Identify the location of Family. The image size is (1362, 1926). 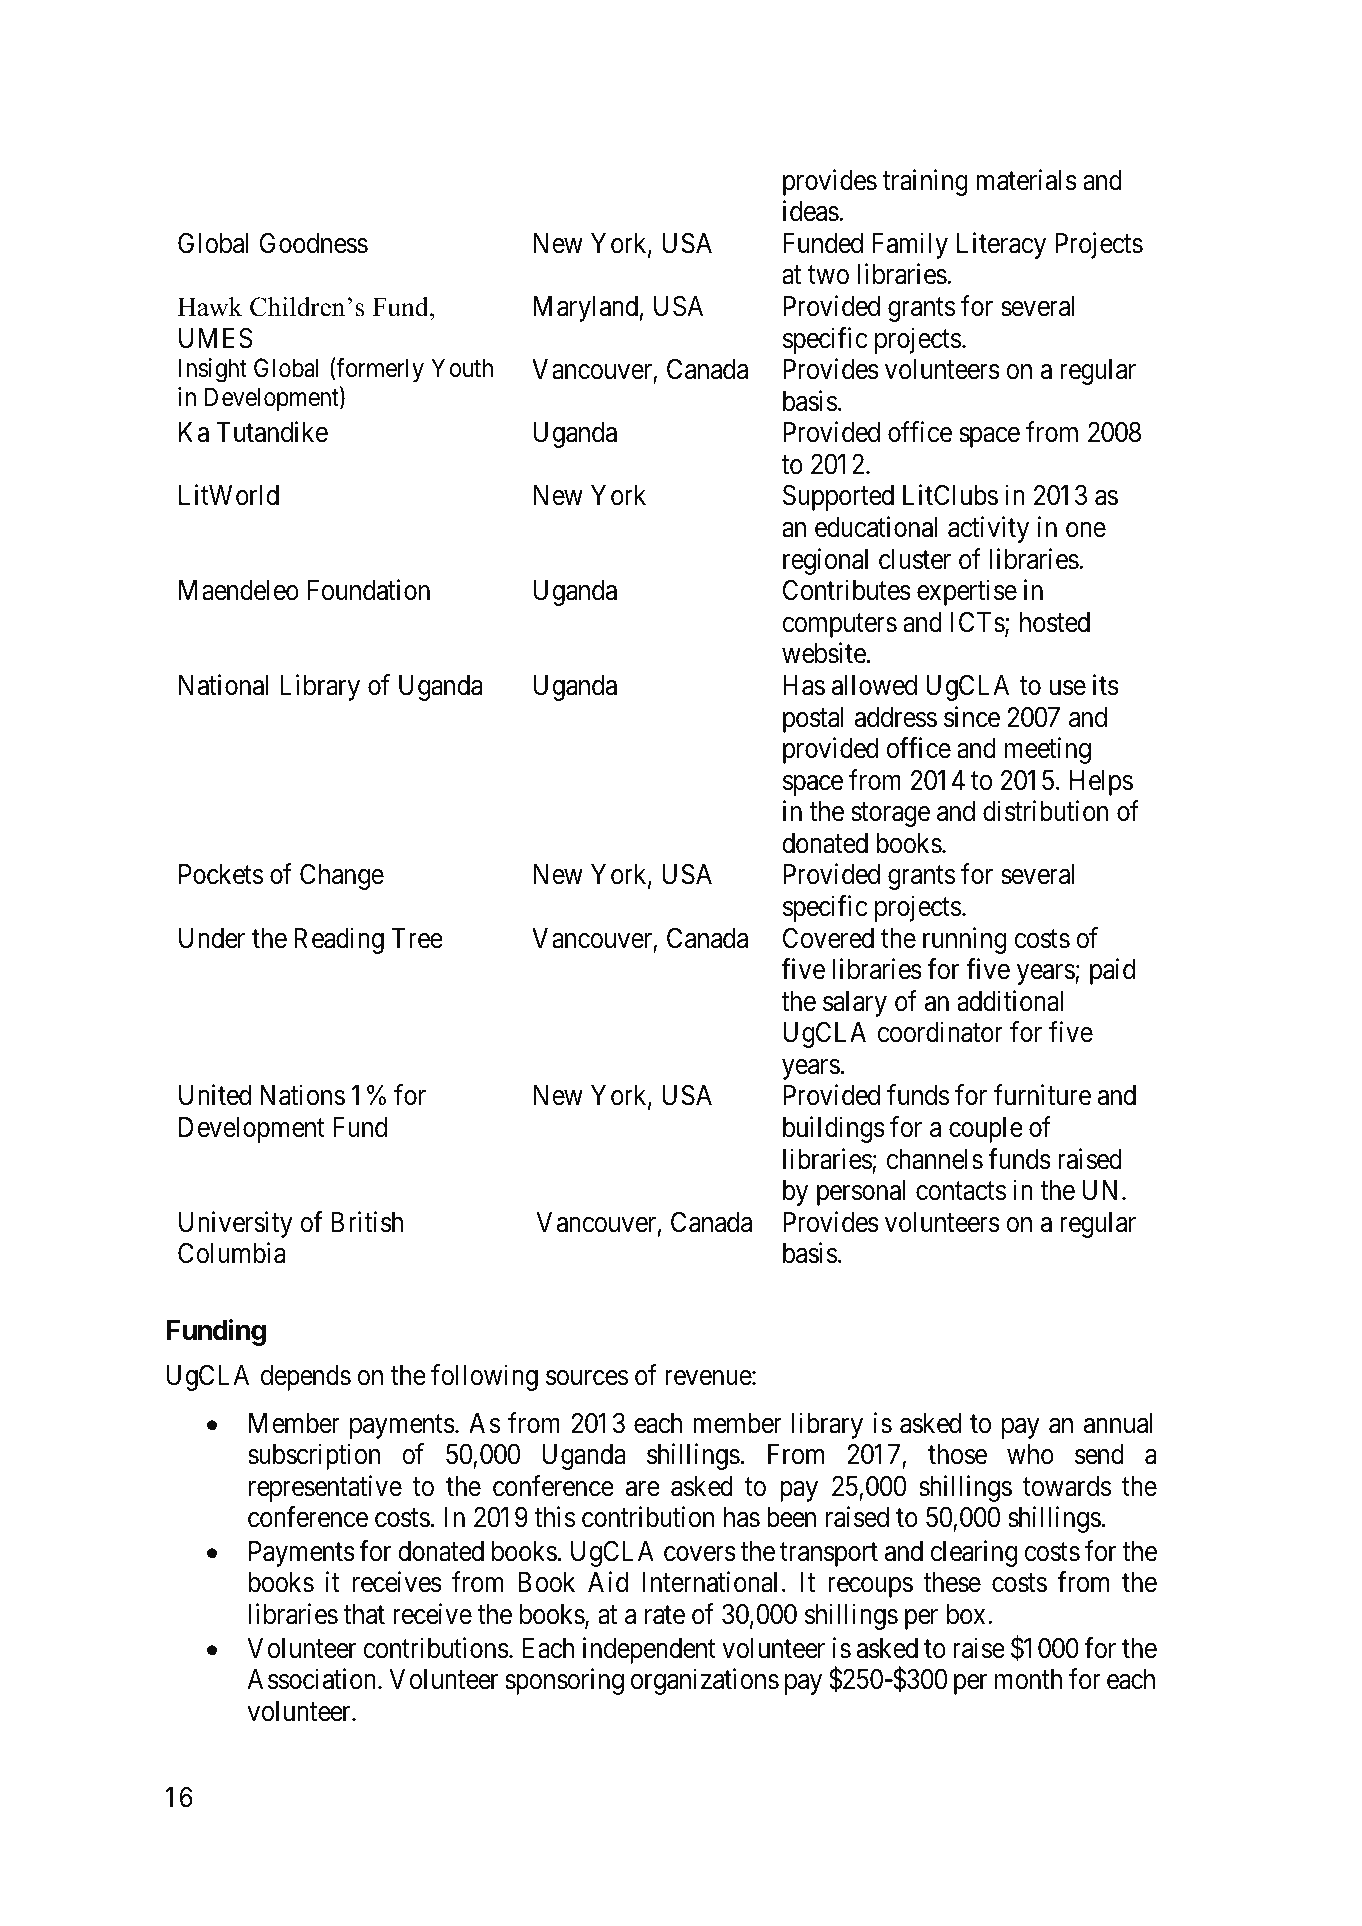
(910, 245).
